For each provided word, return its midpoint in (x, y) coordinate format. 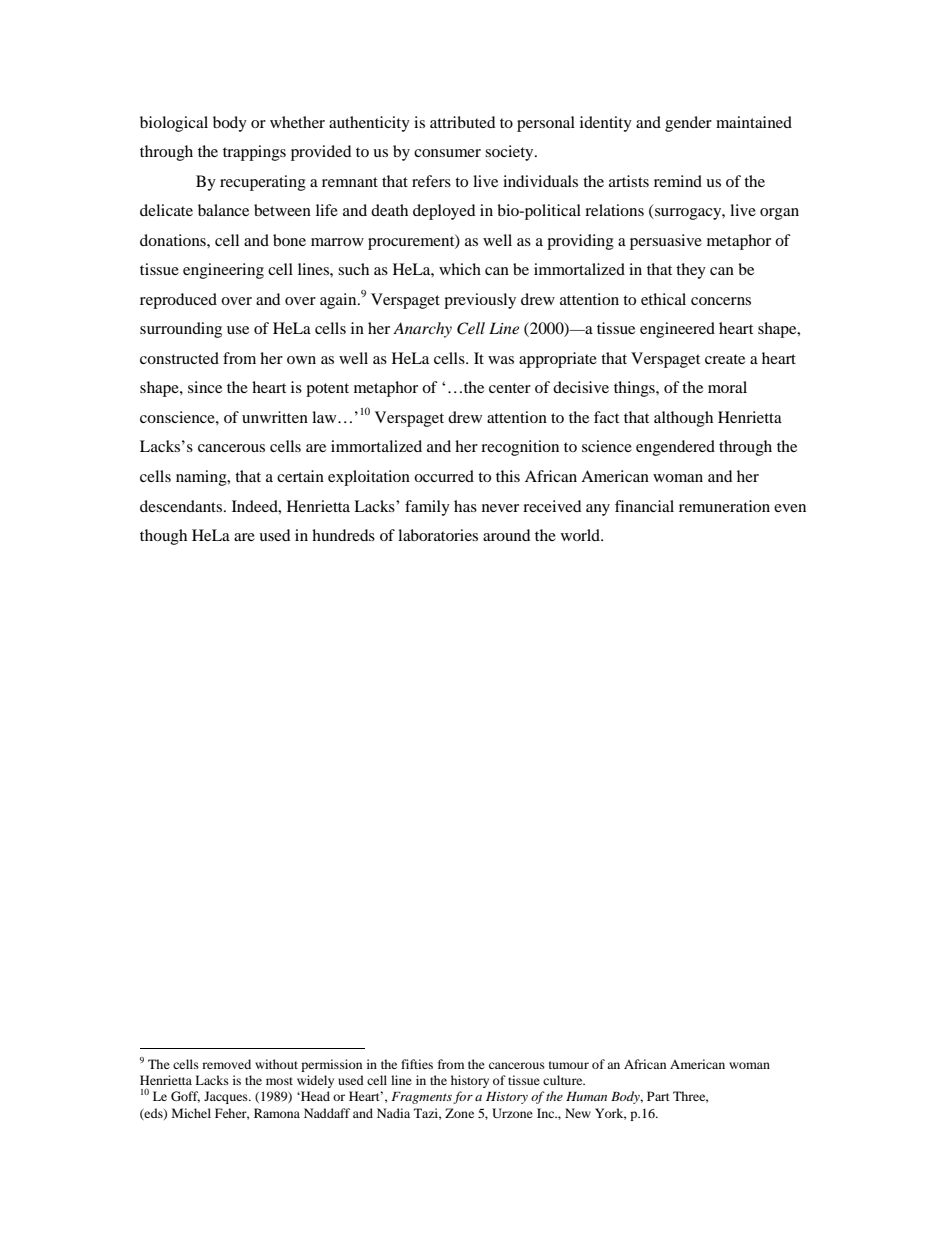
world (581, 535)
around (506, 535)
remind (678, 181)
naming (202, 478)
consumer (447, 153)
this (508, 476)
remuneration (724, 506)
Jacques (227, 1097)
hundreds (343, 535)
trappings (254, 153)
